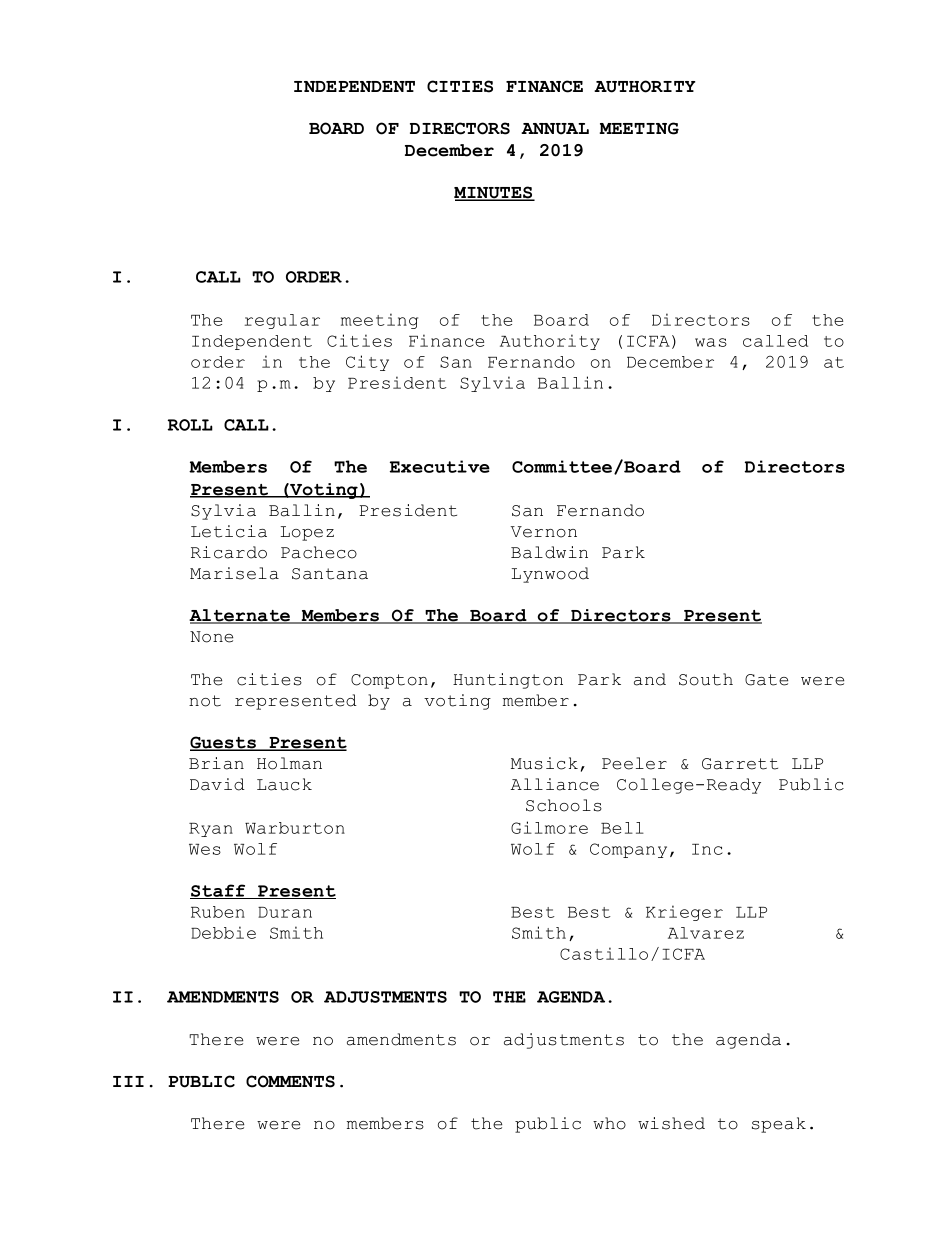  I want to click on Gilmore, so click(549, 827).
